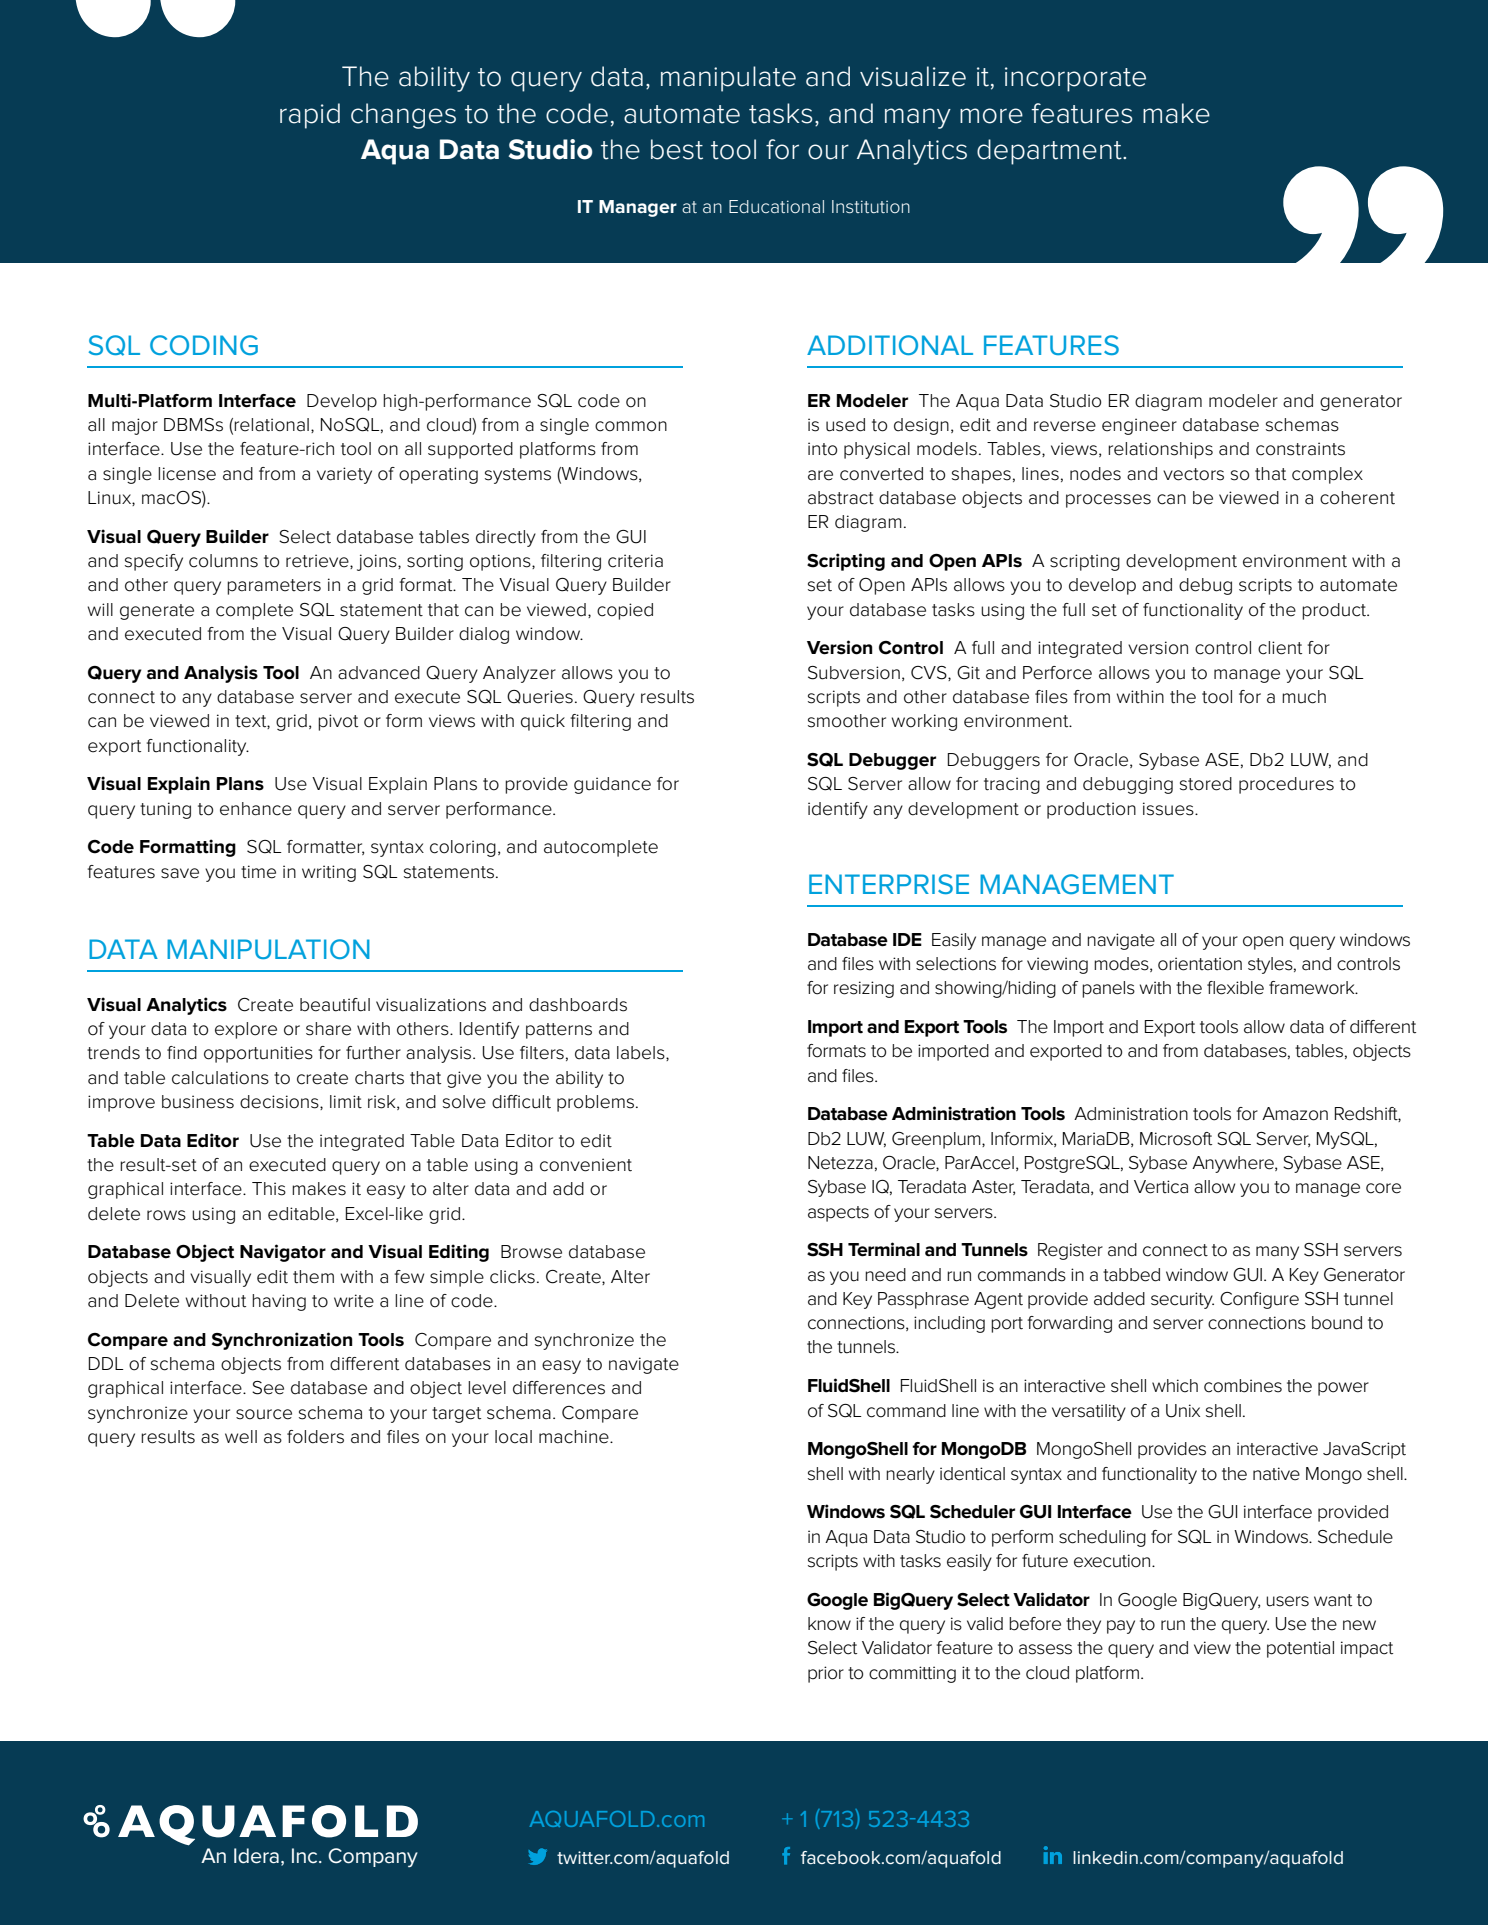  I want to click on ENTERPRISE, so click(889, 884).
